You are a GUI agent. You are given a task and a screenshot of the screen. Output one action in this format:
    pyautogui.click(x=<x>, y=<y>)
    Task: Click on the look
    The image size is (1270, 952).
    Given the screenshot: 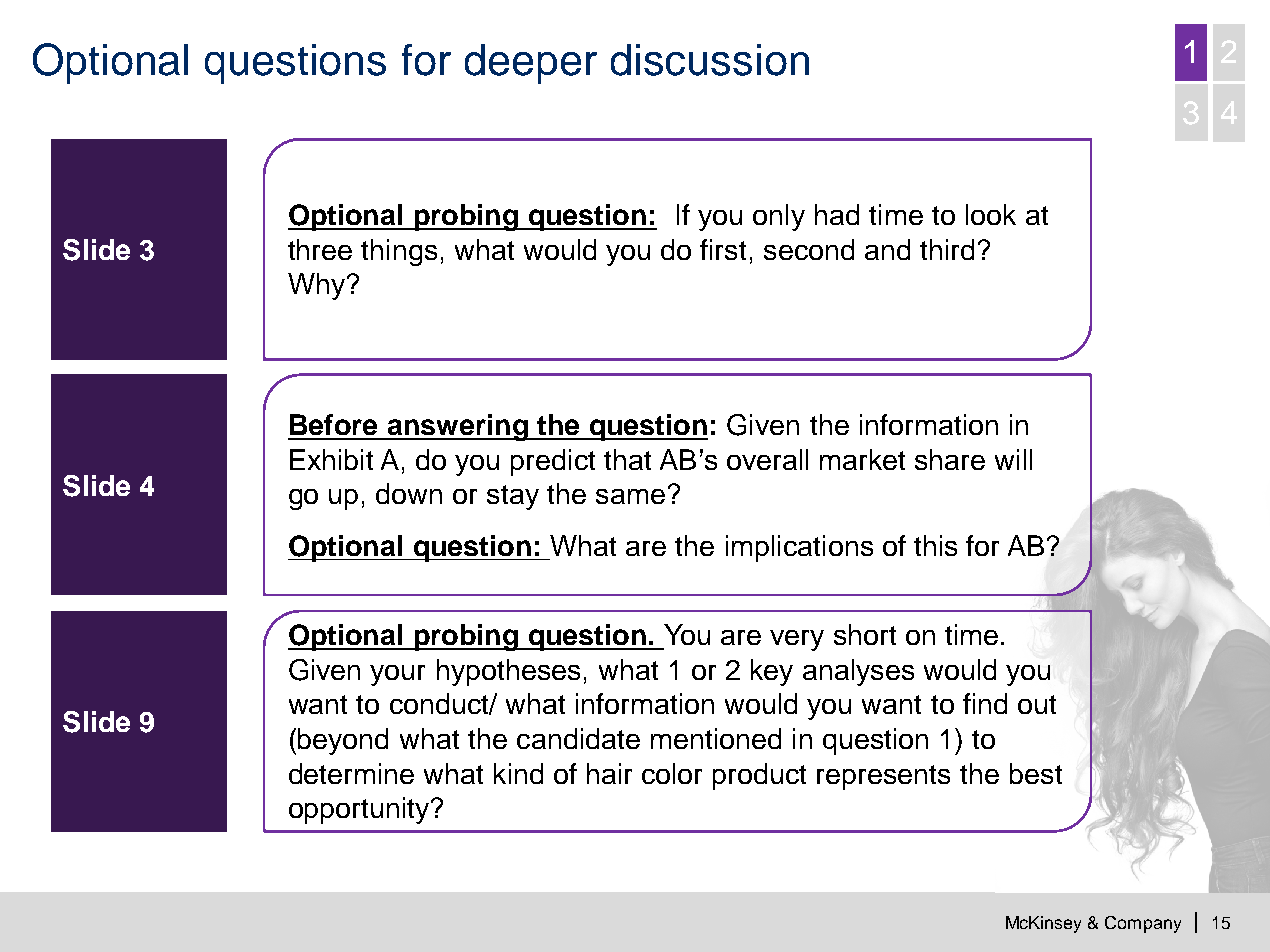 What is the action you would take?
    pyautogui.click(x=991, y=214)
